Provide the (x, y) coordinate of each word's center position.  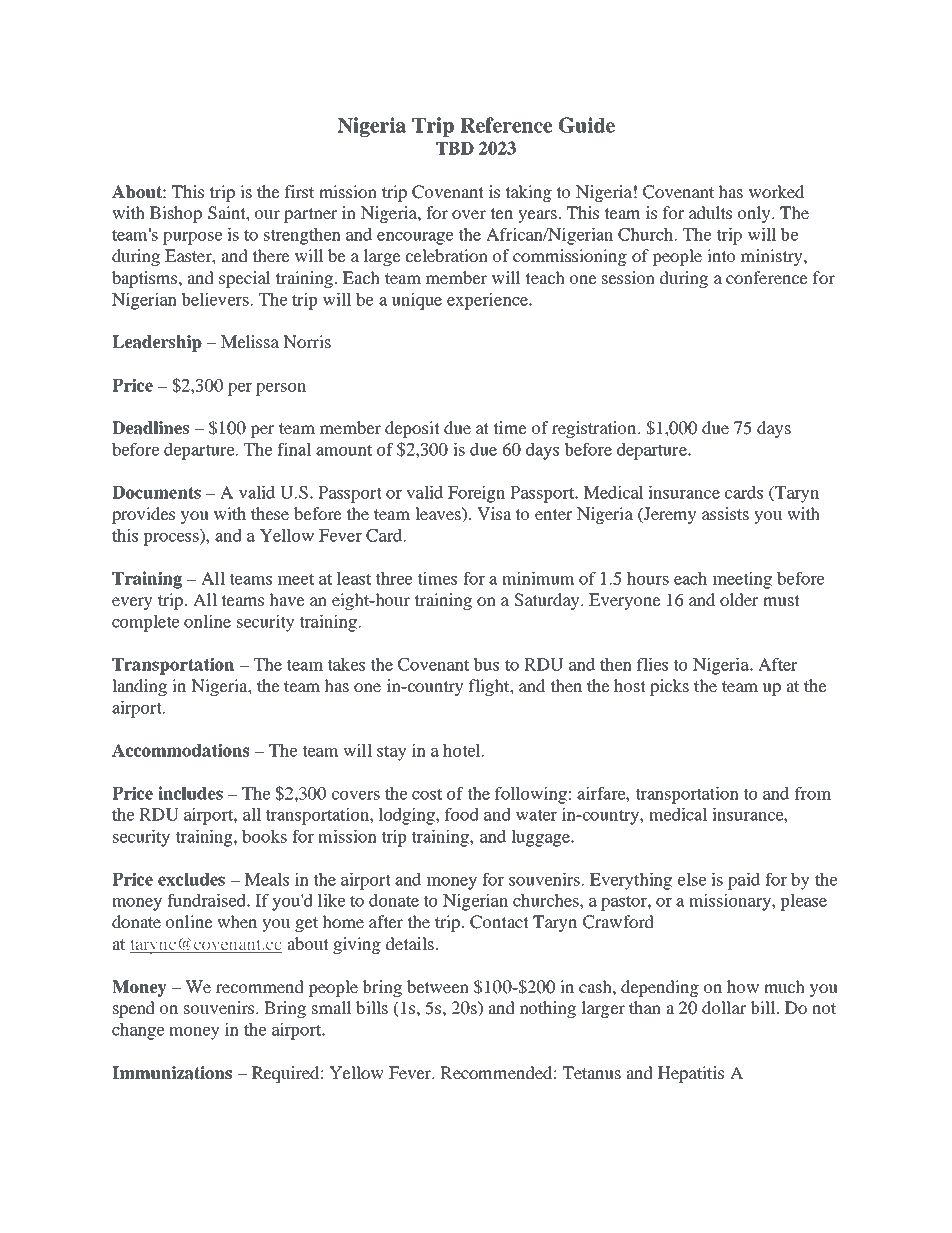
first (299, 191)
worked (776, 191)
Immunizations (172, 1073)
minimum (538, 578)
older (739, 599)
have (287, 599)
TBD (455, 148)
